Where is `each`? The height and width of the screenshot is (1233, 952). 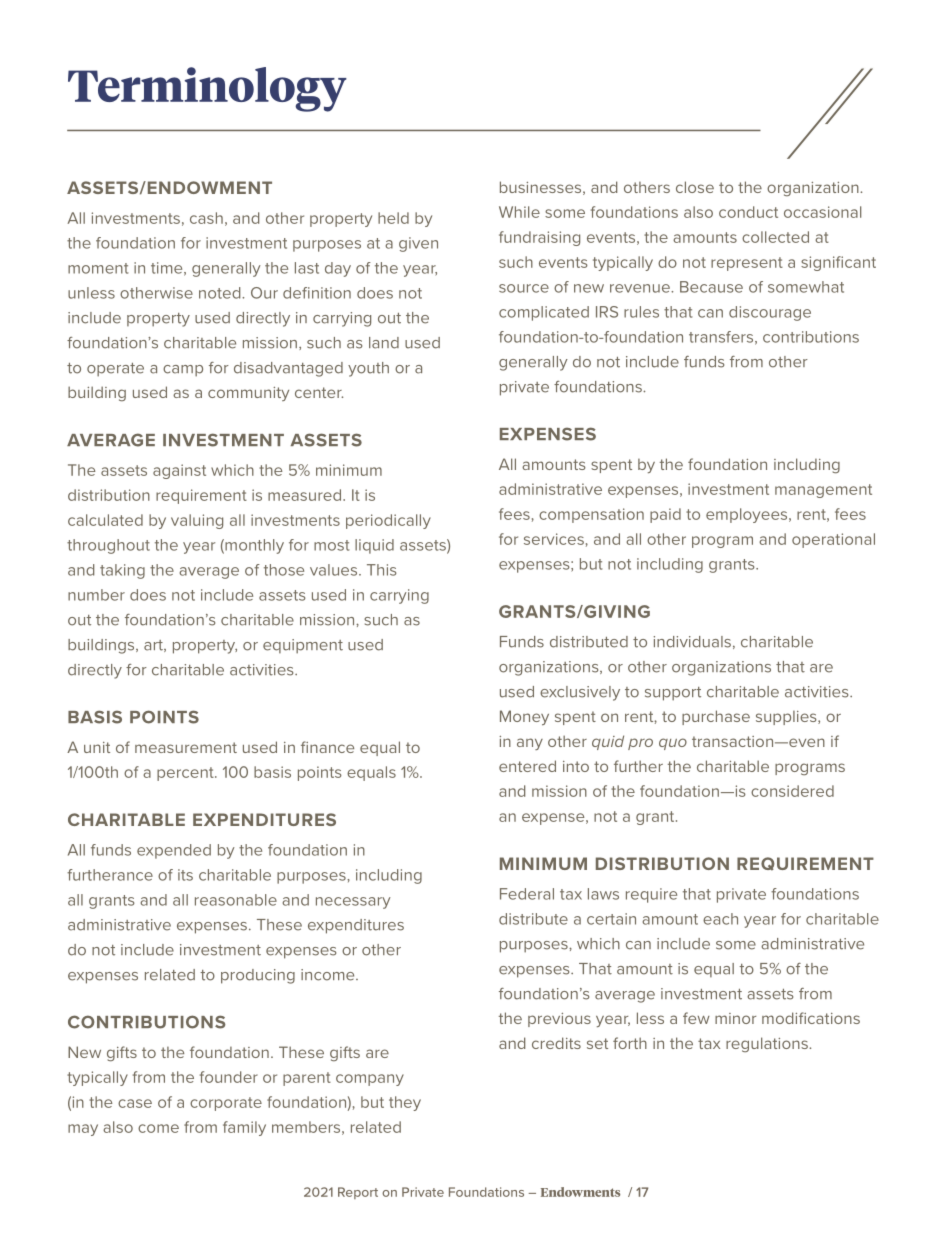
each is located at coordinates (720, 919).
